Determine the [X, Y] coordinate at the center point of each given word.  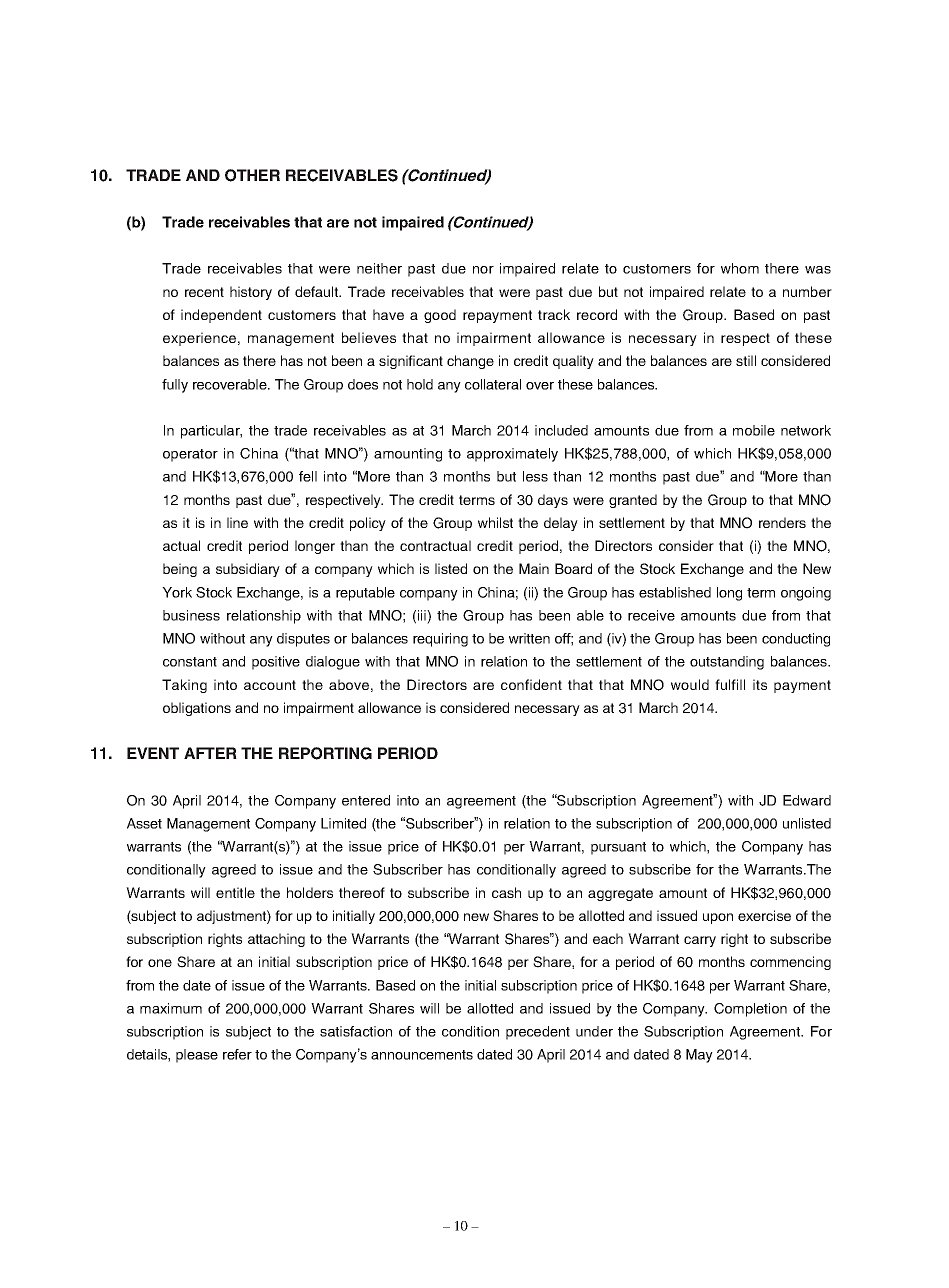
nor [483, 270]
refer [237, 1054]
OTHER [252, 175]
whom [740, 268]
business [191, 615]
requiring [440, 640]
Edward [807, 800]
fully [175, 386]
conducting [796, 640]
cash [506, 892]
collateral [493, 384]
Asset [144, 823]
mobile [754, 430]
